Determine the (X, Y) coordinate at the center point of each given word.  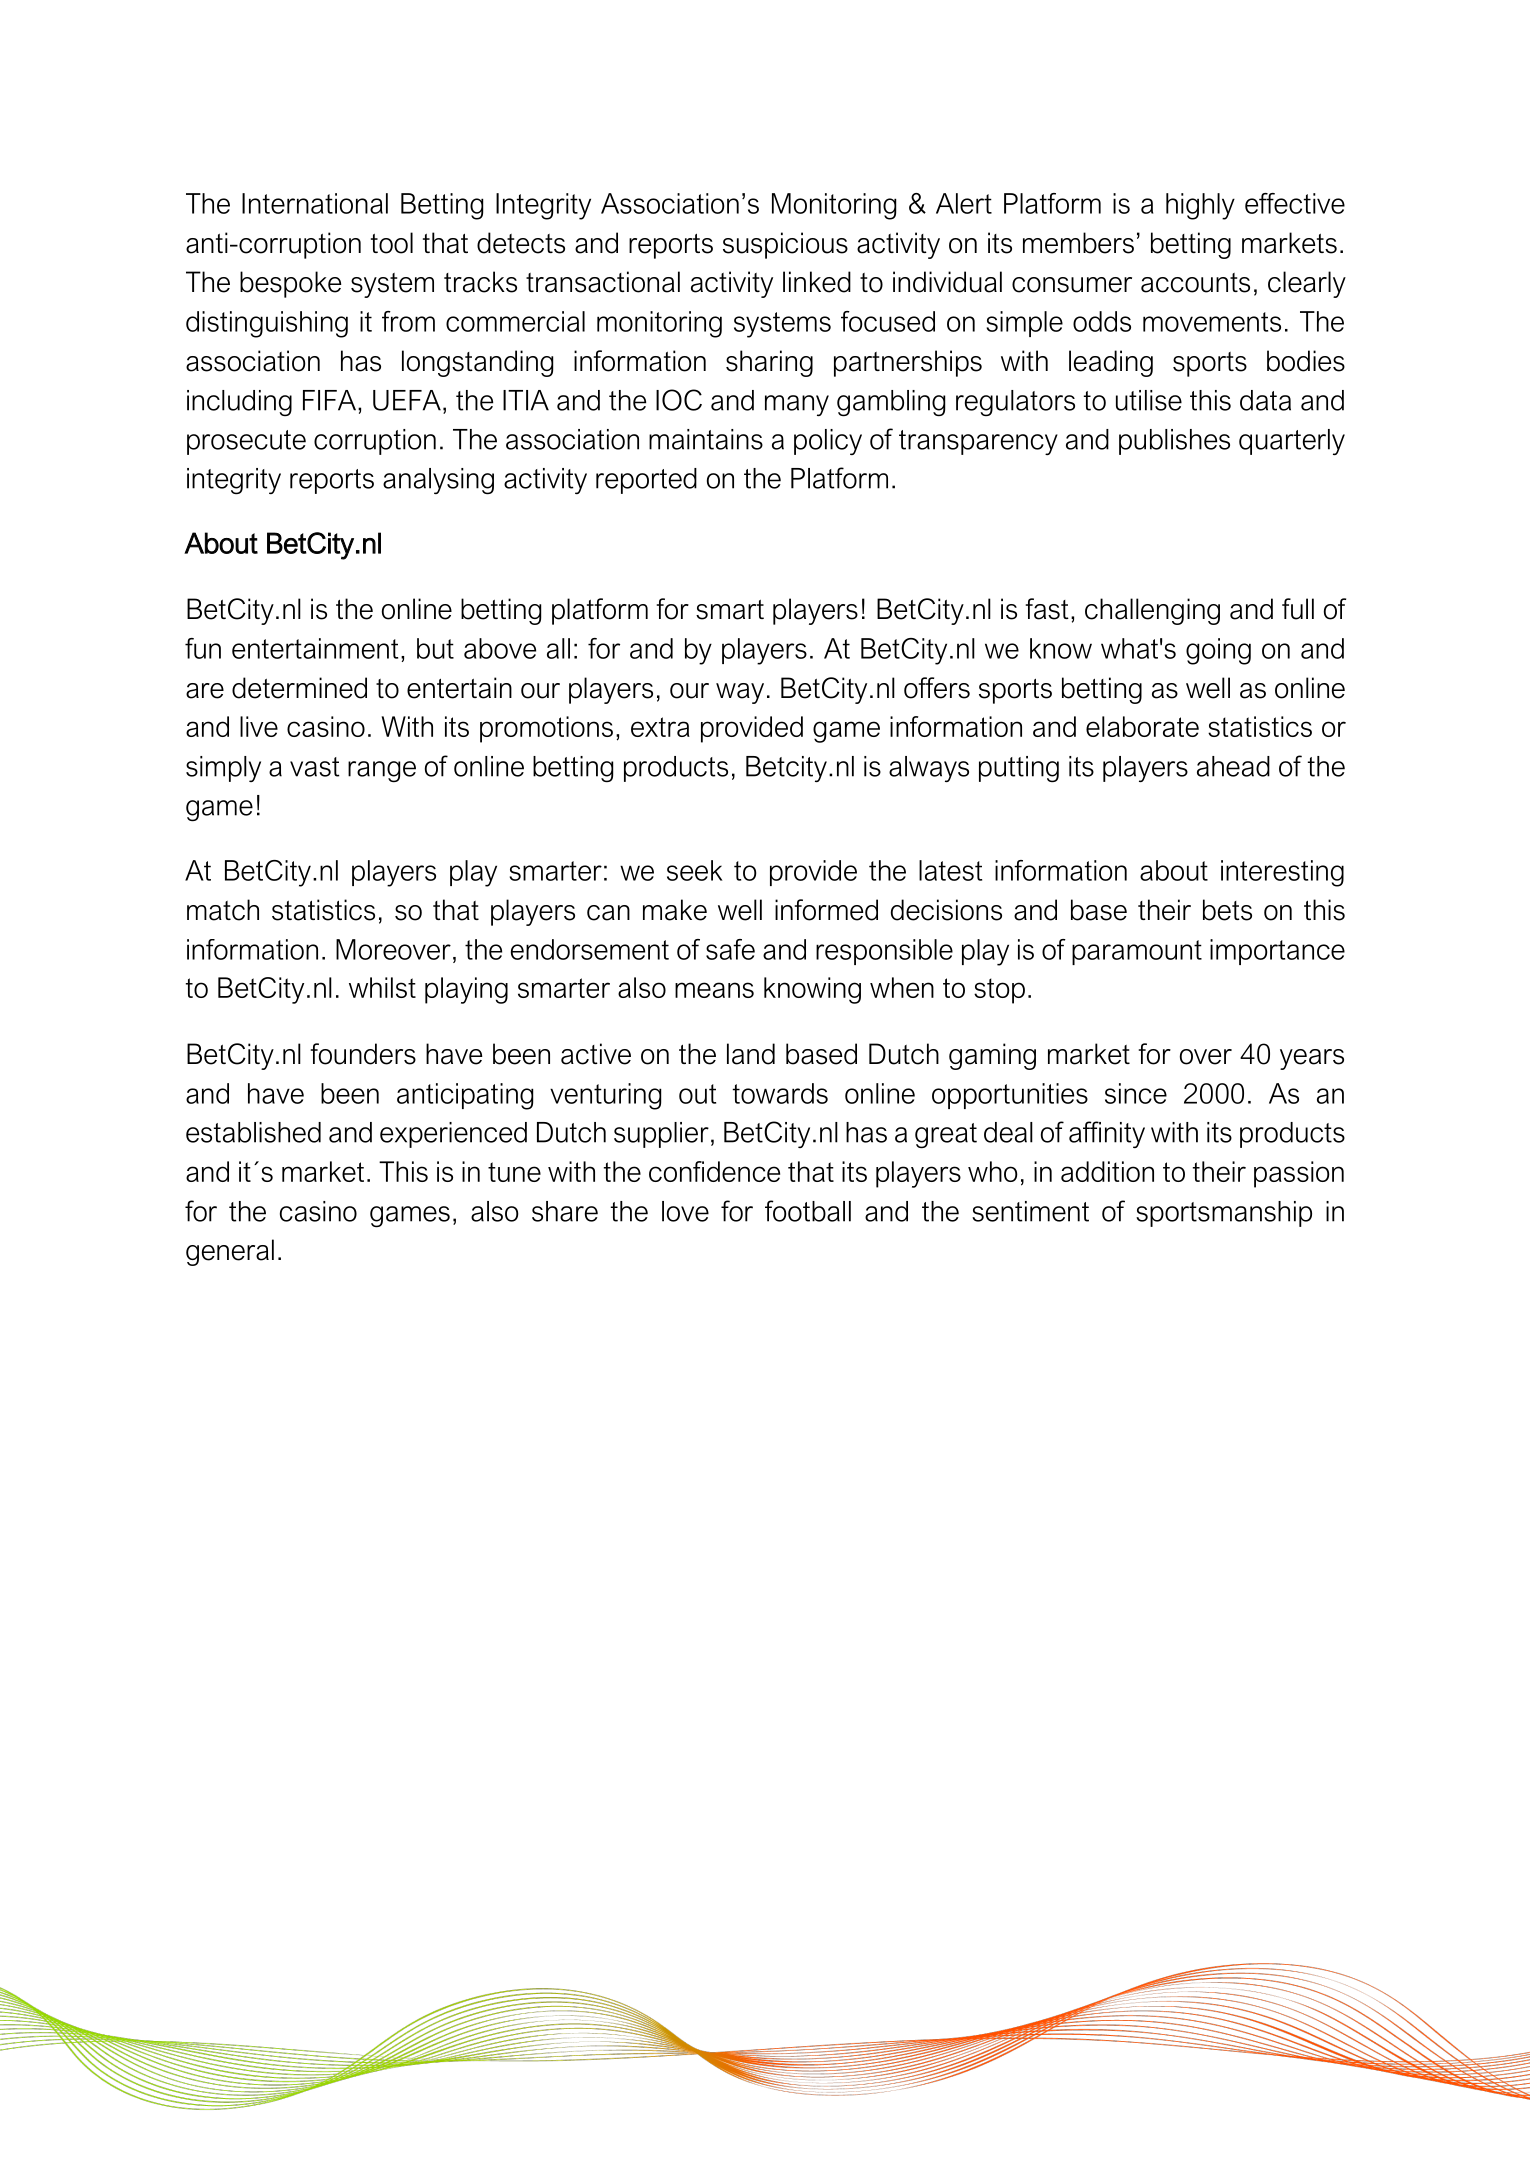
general (230, 1252)
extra (660, 727)
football (808, 1211)
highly (1200, 206)
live (259, 726)
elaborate (1142, 726)
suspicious (785, 245)
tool (392, 243)
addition (1107, 1171)
